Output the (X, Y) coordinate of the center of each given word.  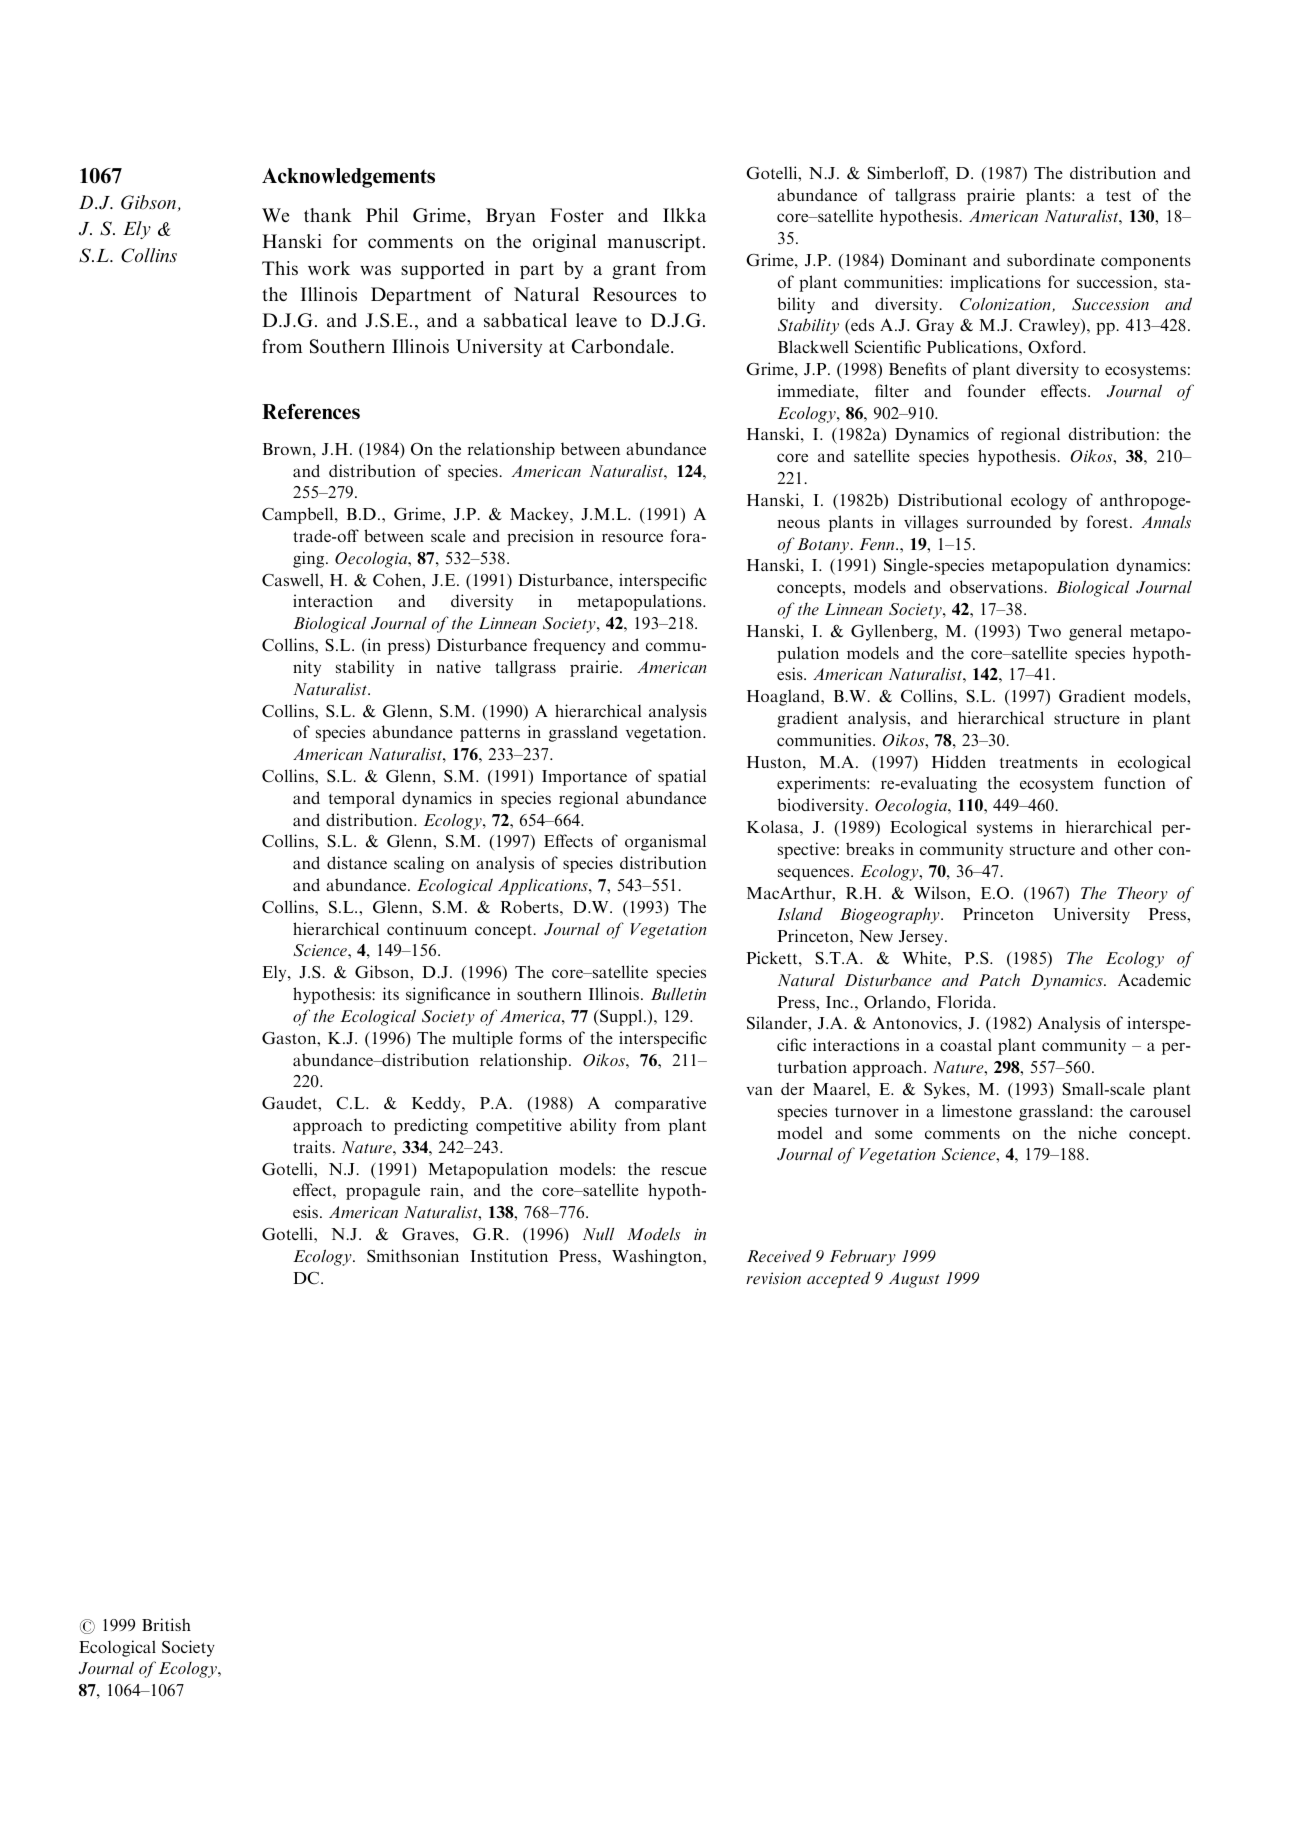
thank (328, 215)
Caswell (291, 580)
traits (313, 1146)
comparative (660, 1104)
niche (1097, 1132)
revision (773, 1278)
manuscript (656, 243)
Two (1044, 631)
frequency (570, 646)
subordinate (1051, 259)
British (166, 1624)
